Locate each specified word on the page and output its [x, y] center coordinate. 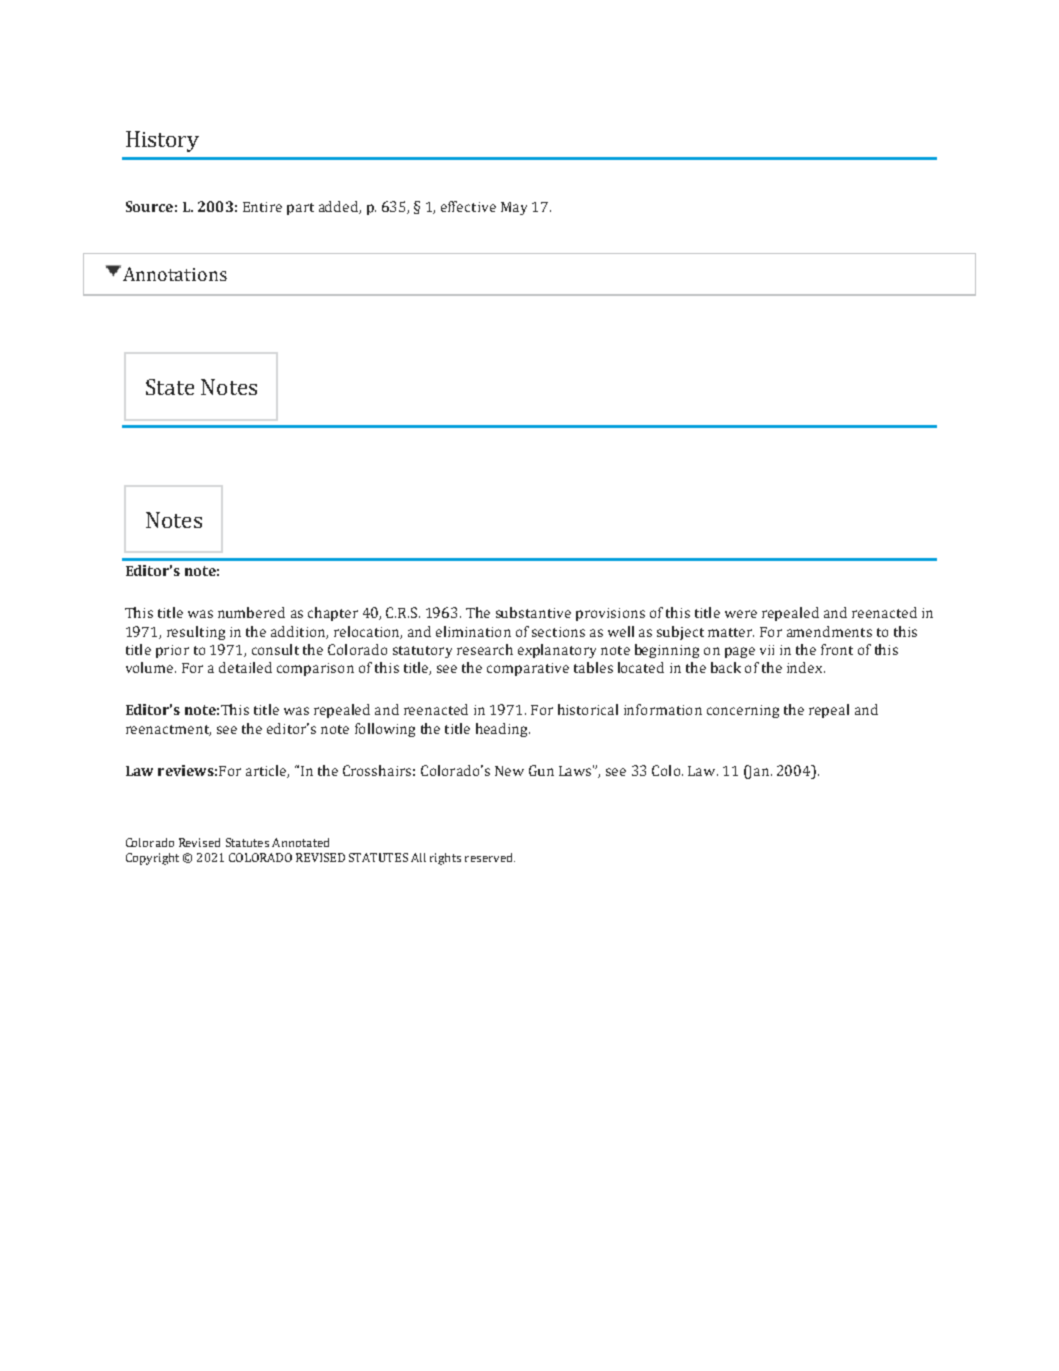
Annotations [175, 274]
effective [468, 206]
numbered [251, 612]
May [514, 208]
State [170, 387]
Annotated [300, 842]
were [741, 614]
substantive [533, 612]
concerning [743, 711]
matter [731, 632]
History [162, 141]
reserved [490, 857]
